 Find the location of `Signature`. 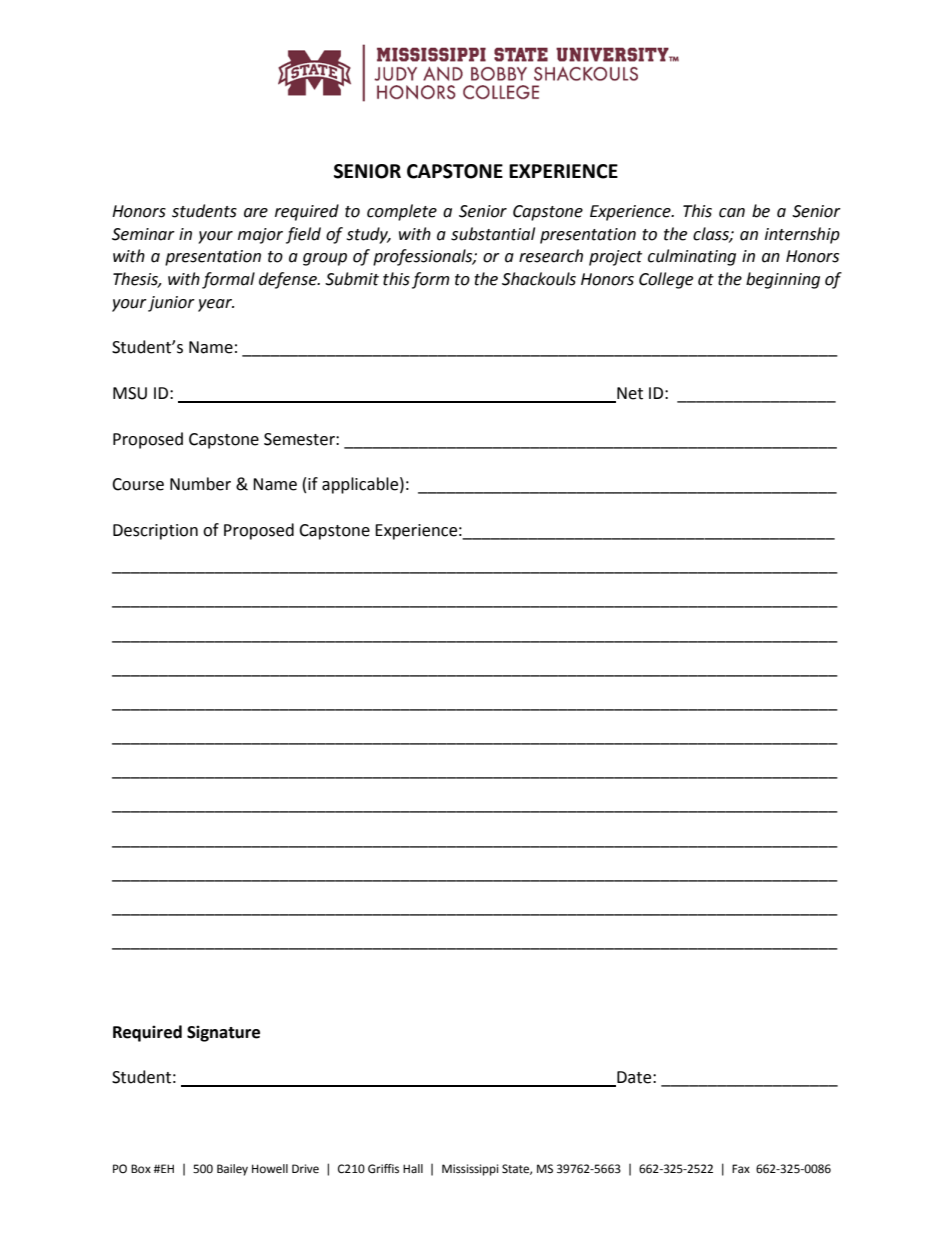

Signature is located at coordinates (223, 1033).
